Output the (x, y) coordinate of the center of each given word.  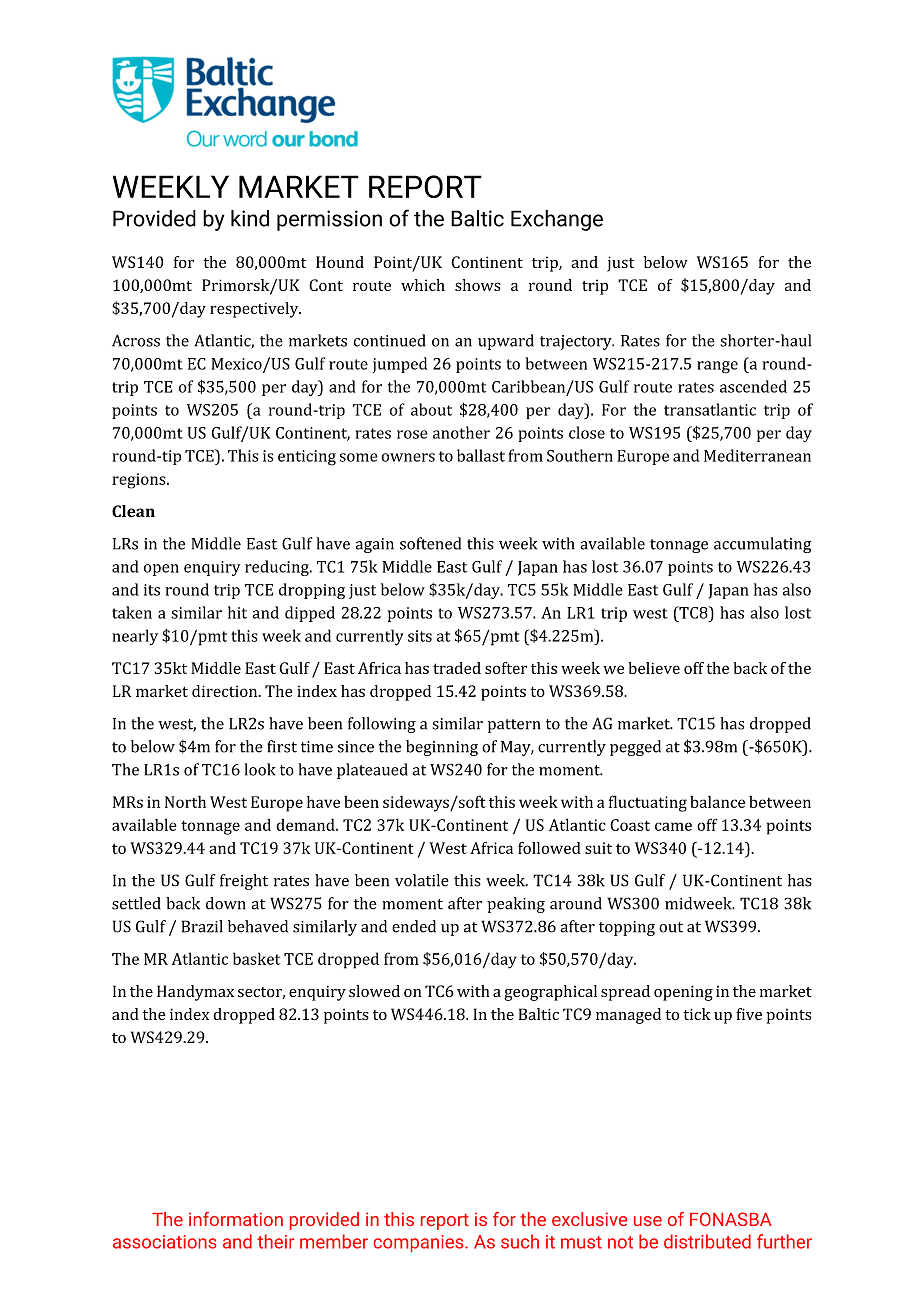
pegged (635, 748)
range (717, 367)
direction (226, 691)
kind (250, 218)
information (236, 1219)
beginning (442, 748)
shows (478, 285)
